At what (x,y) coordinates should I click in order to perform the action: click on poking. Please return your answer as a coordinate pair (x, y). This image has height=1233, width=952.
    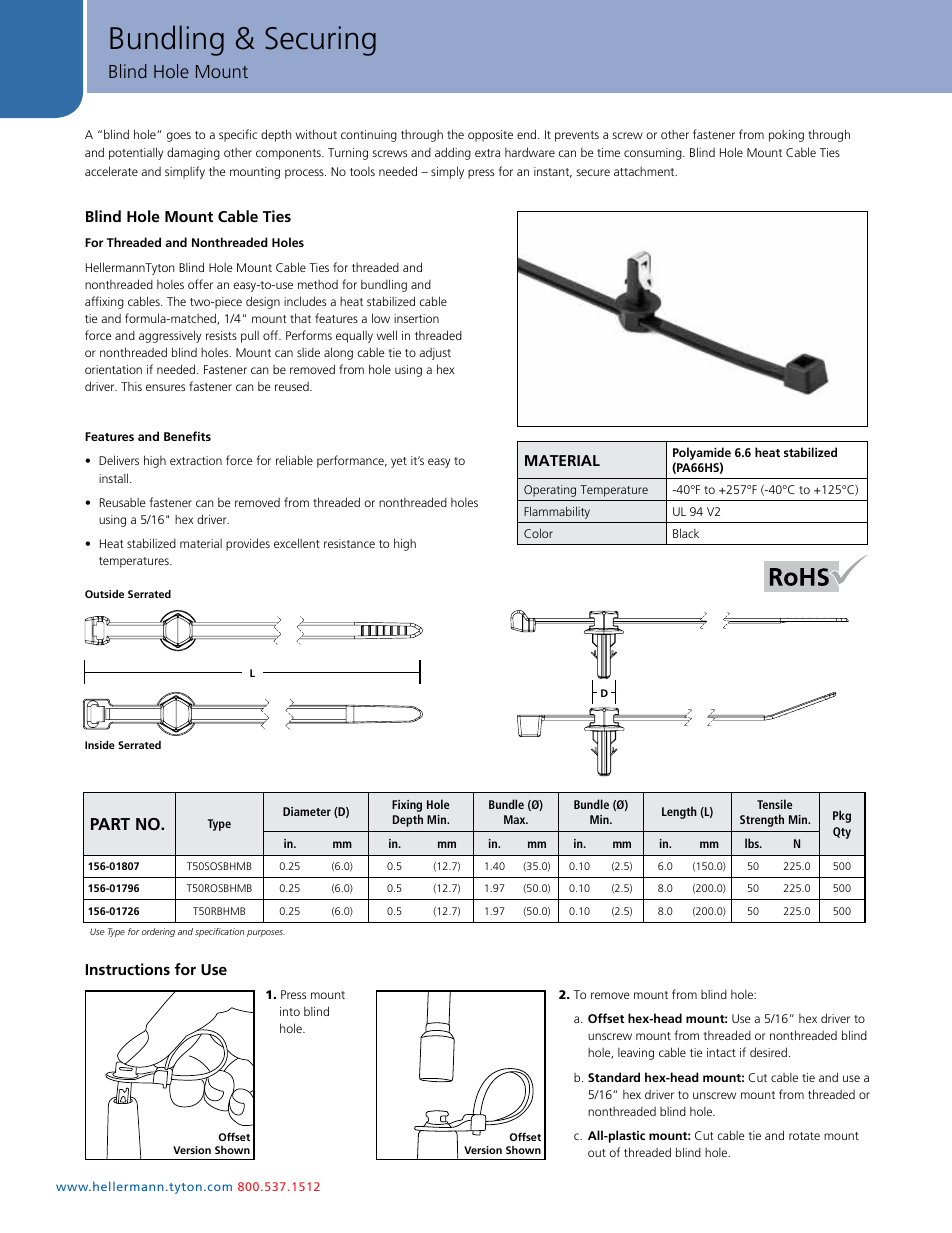
    Looking at the image, I should click on (786, 136).
